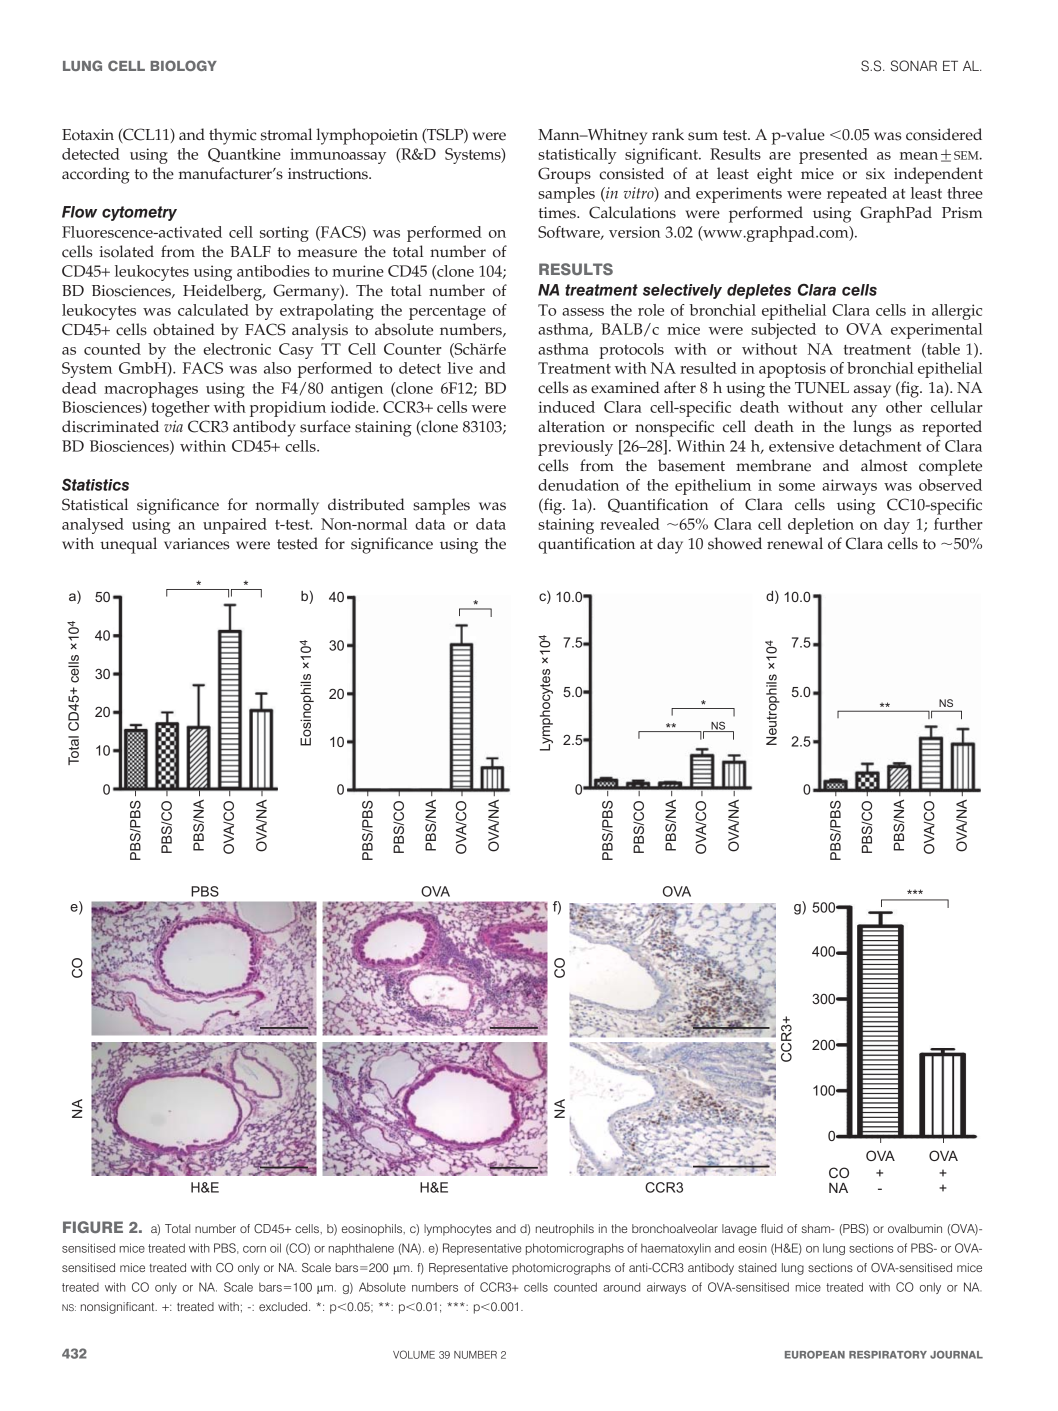  What do you see at coordinates (833, 156) in the document?
I see `presented` at bounding box center [833, 156].
